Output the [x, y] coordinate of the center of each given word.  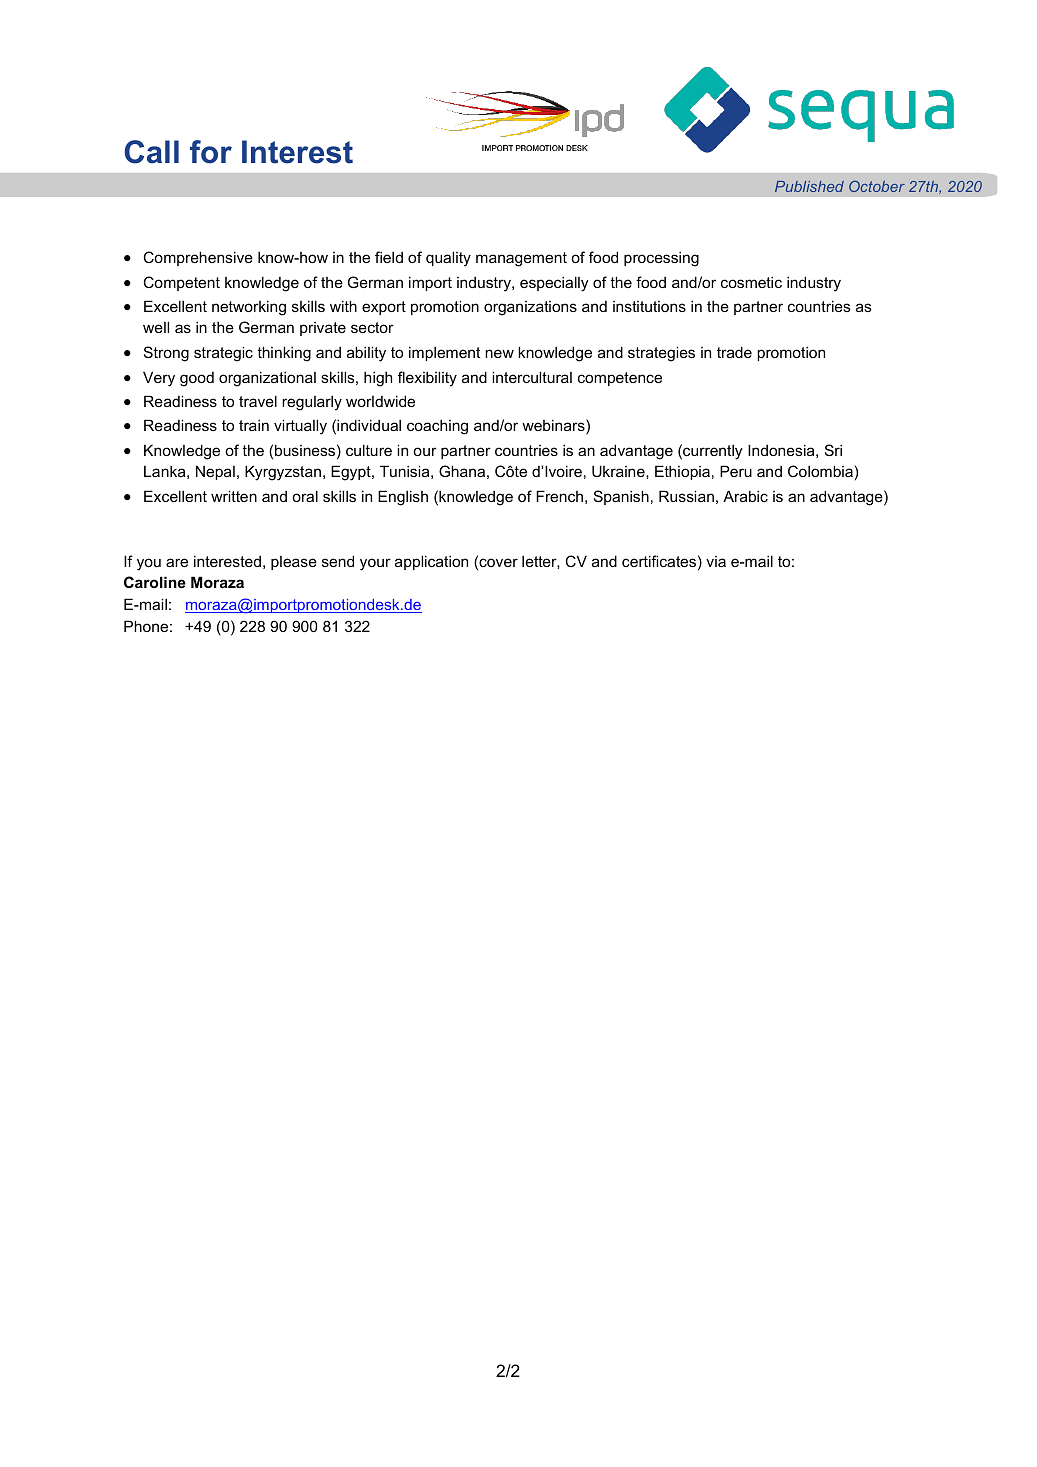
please [294, 563]
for [211, 152]
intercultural [532, 377]
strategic [223, 354]
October [877, 186]
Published [809, 186]
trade [734, 352]
